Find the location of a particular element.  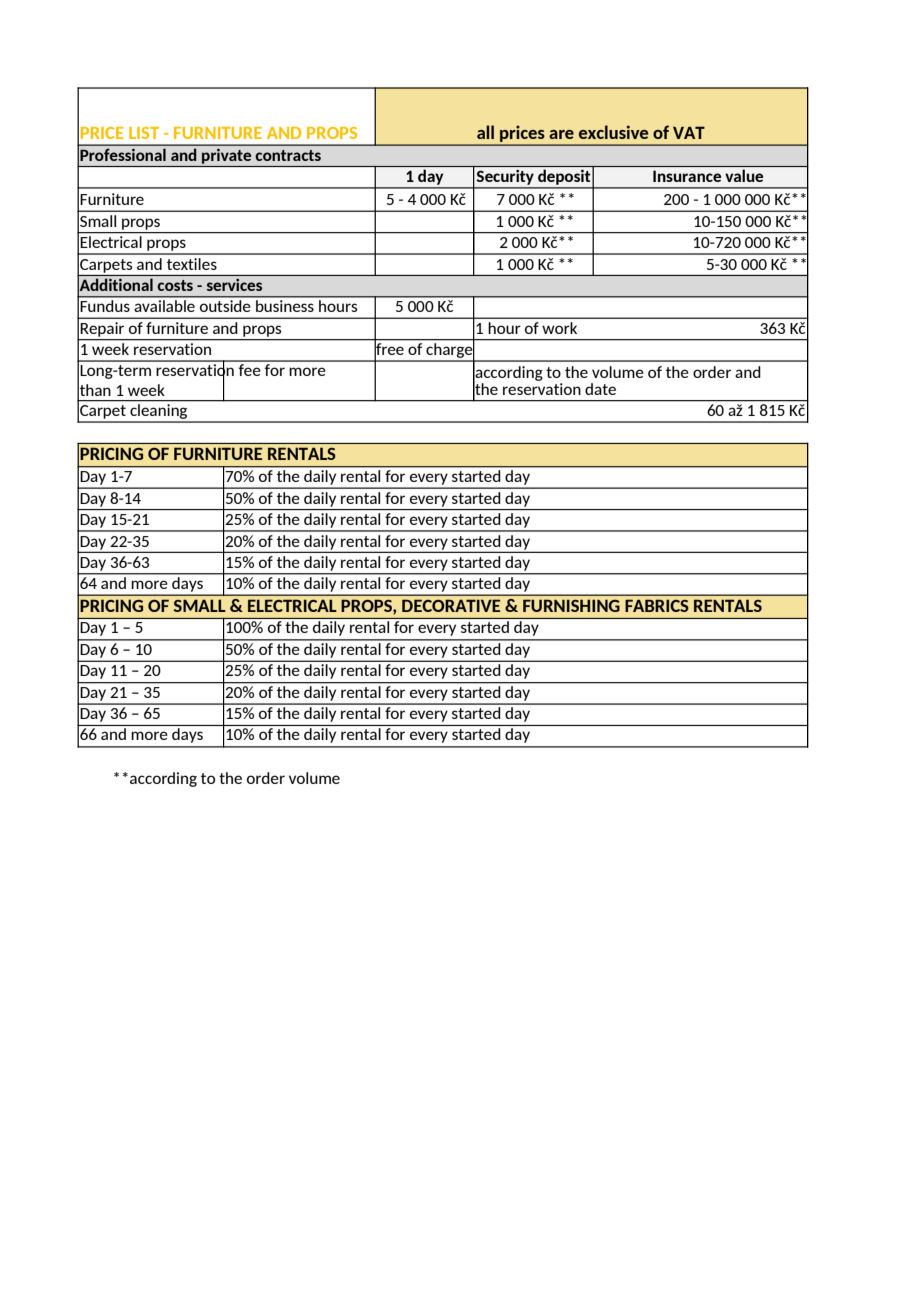

DECORATIVE is located at coordinates (451, 605).
